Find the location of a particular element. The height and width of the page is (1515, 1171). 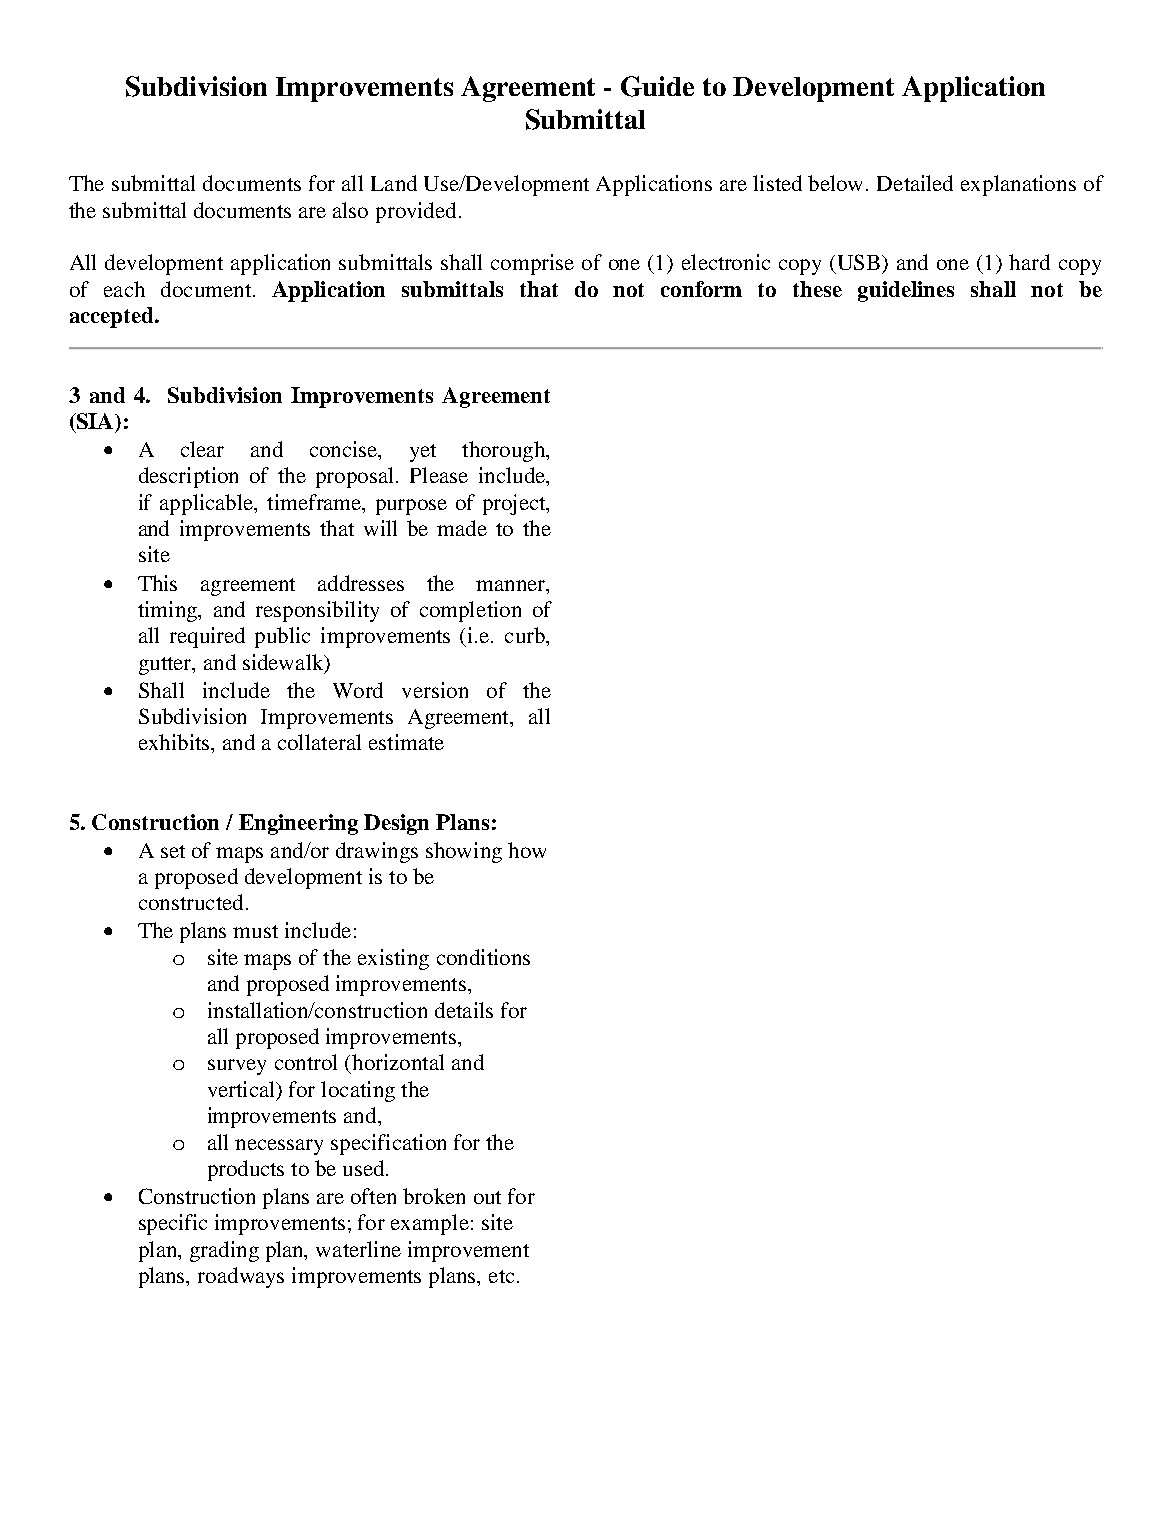

exhibits is located at coordinates (175, 742).
